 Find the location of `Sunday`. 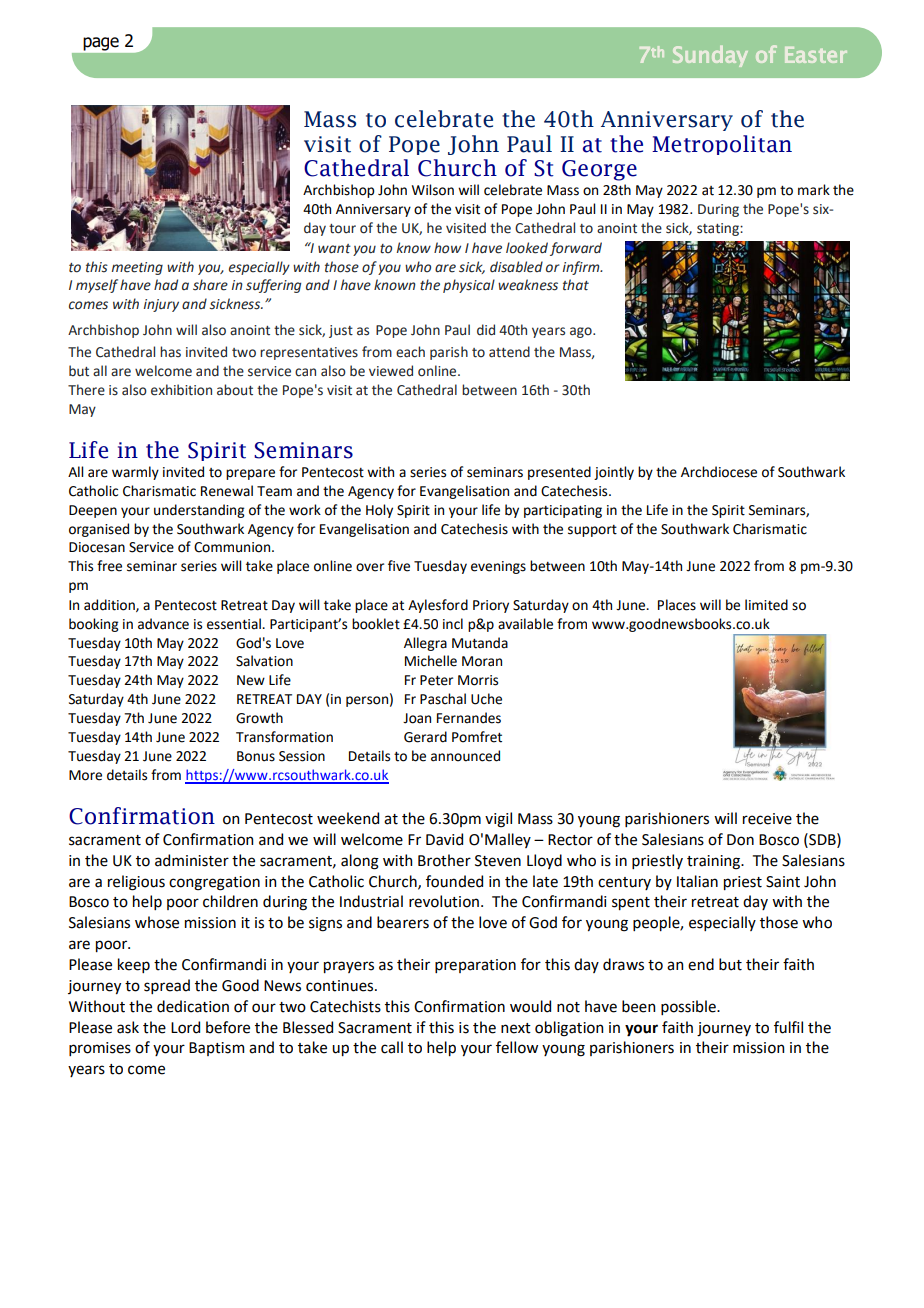

Sunday is located at coordinates (710, 56).
